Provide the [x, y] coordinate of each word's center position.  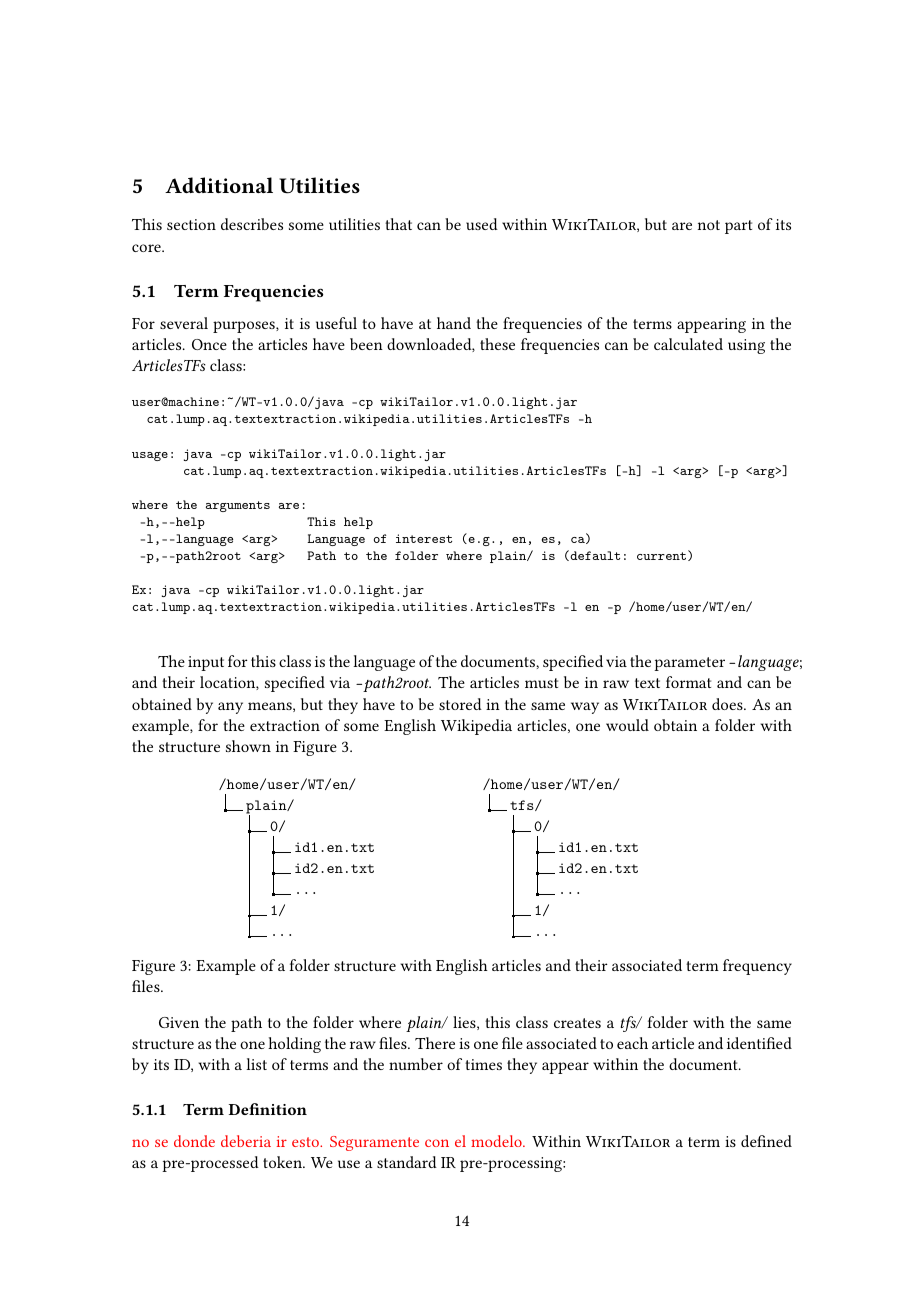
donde [194, 1141]
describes [252, 224]
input [206, 663]
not [709, 225]
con [437, 1143]
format [688, 682]
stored [460, 704]
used [482, 224]
